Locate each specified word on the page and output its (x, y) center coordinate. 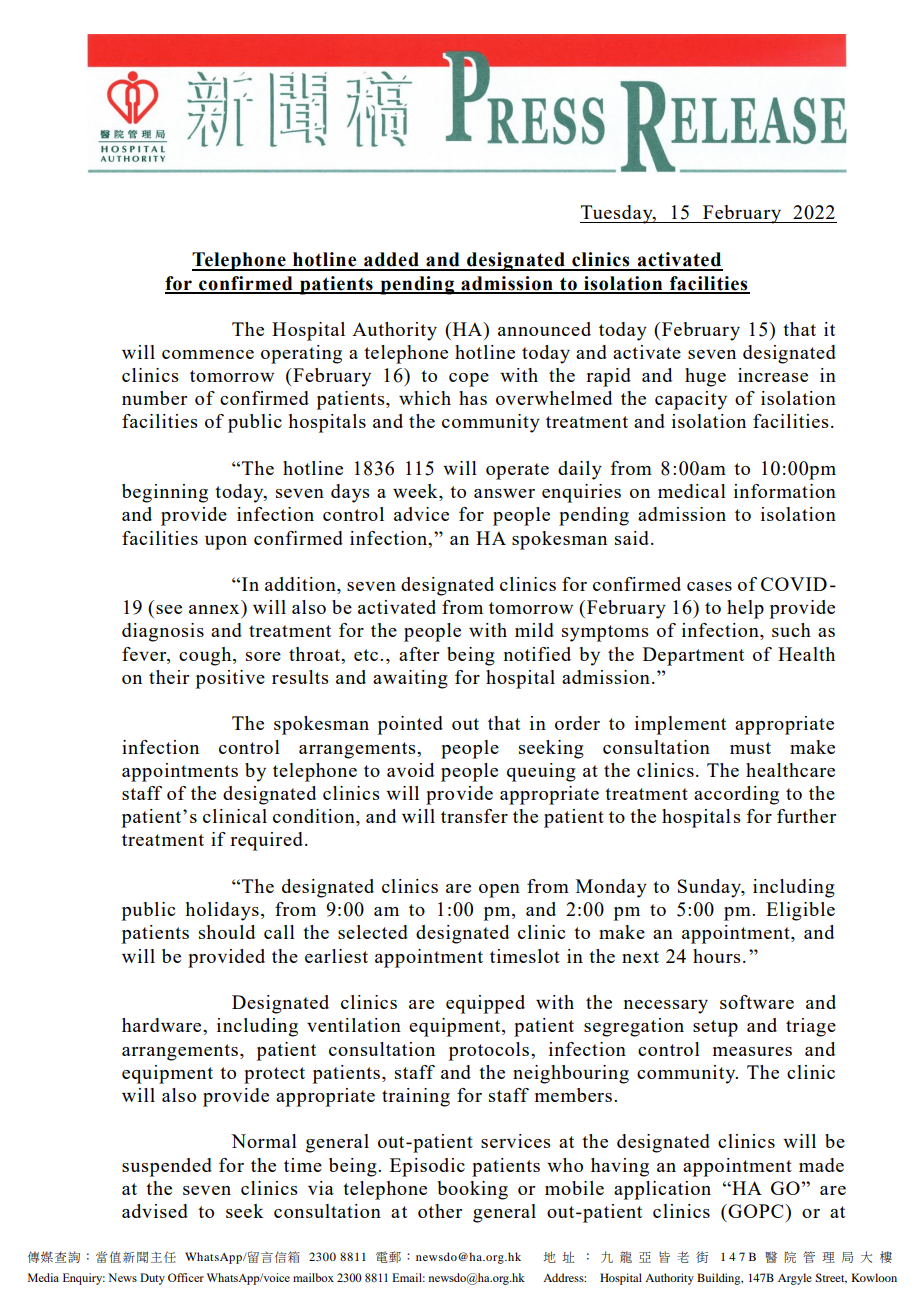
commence (208, 354)
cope (469, 380)
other (440, 1211)
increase (773, 375)
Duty (152, 1279)
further (806, 816)
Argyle (795, 1279)
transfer (474, 816)
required (266, 841)
